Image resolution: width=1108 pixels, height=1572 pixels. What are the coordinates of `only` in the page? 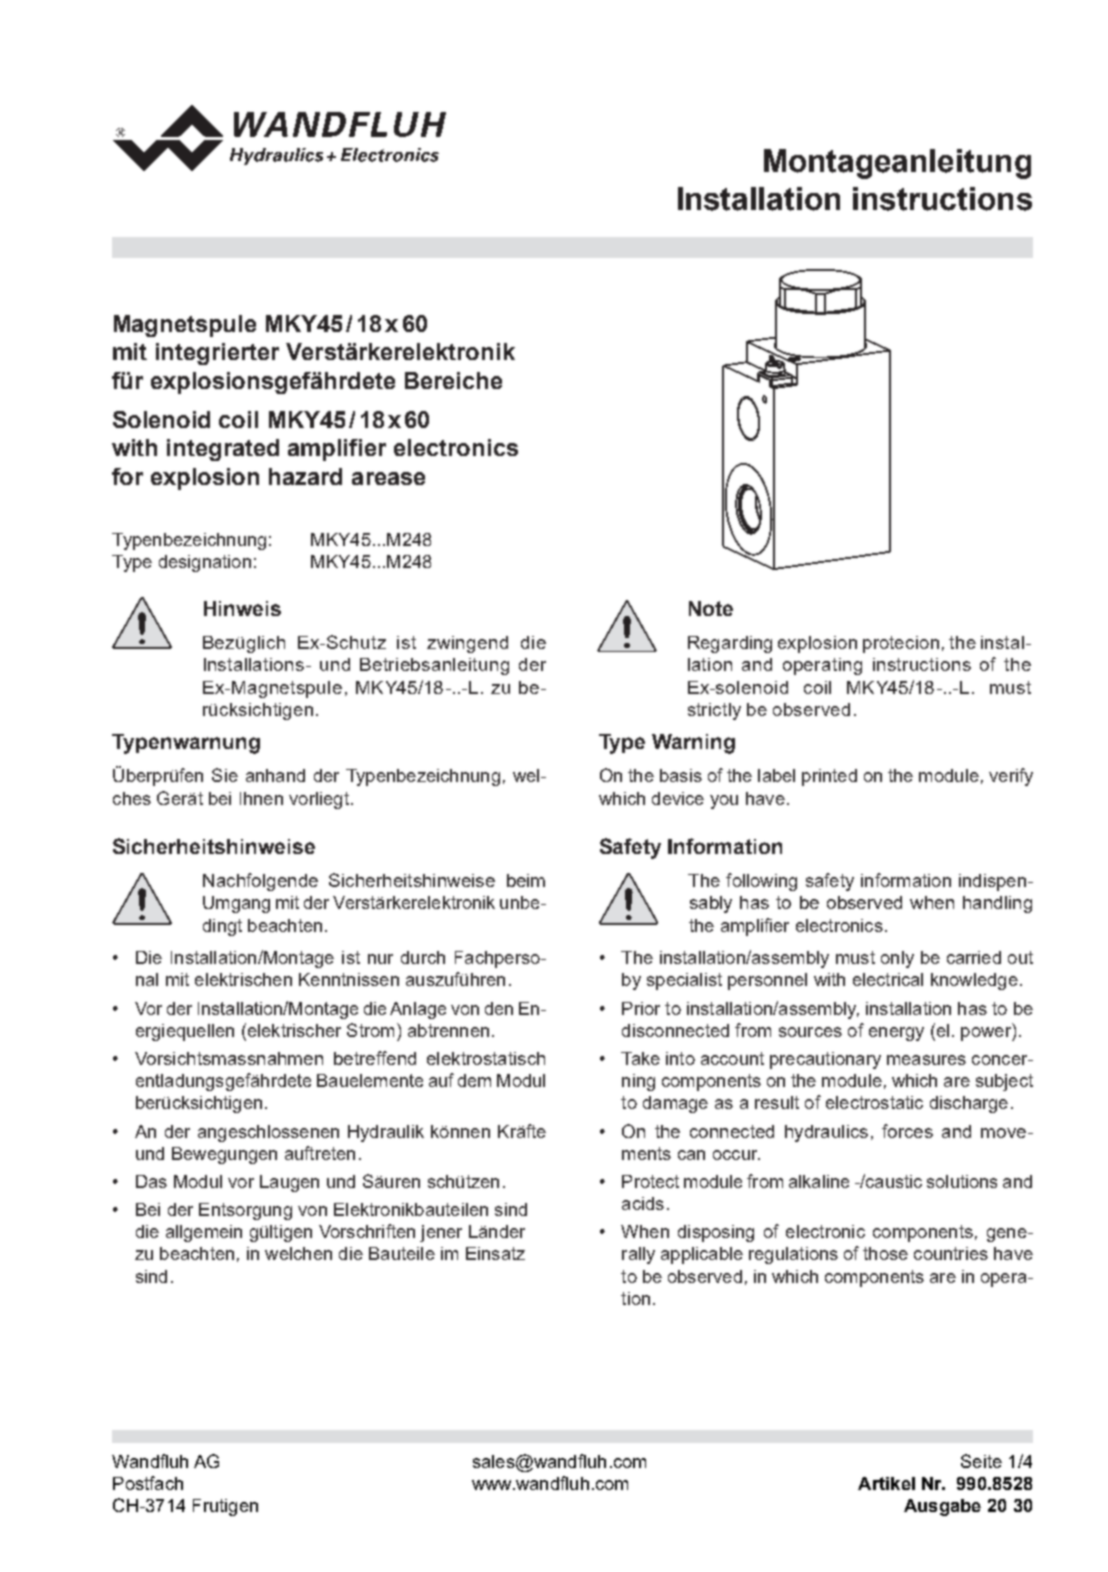 It's located at (897, 959).
